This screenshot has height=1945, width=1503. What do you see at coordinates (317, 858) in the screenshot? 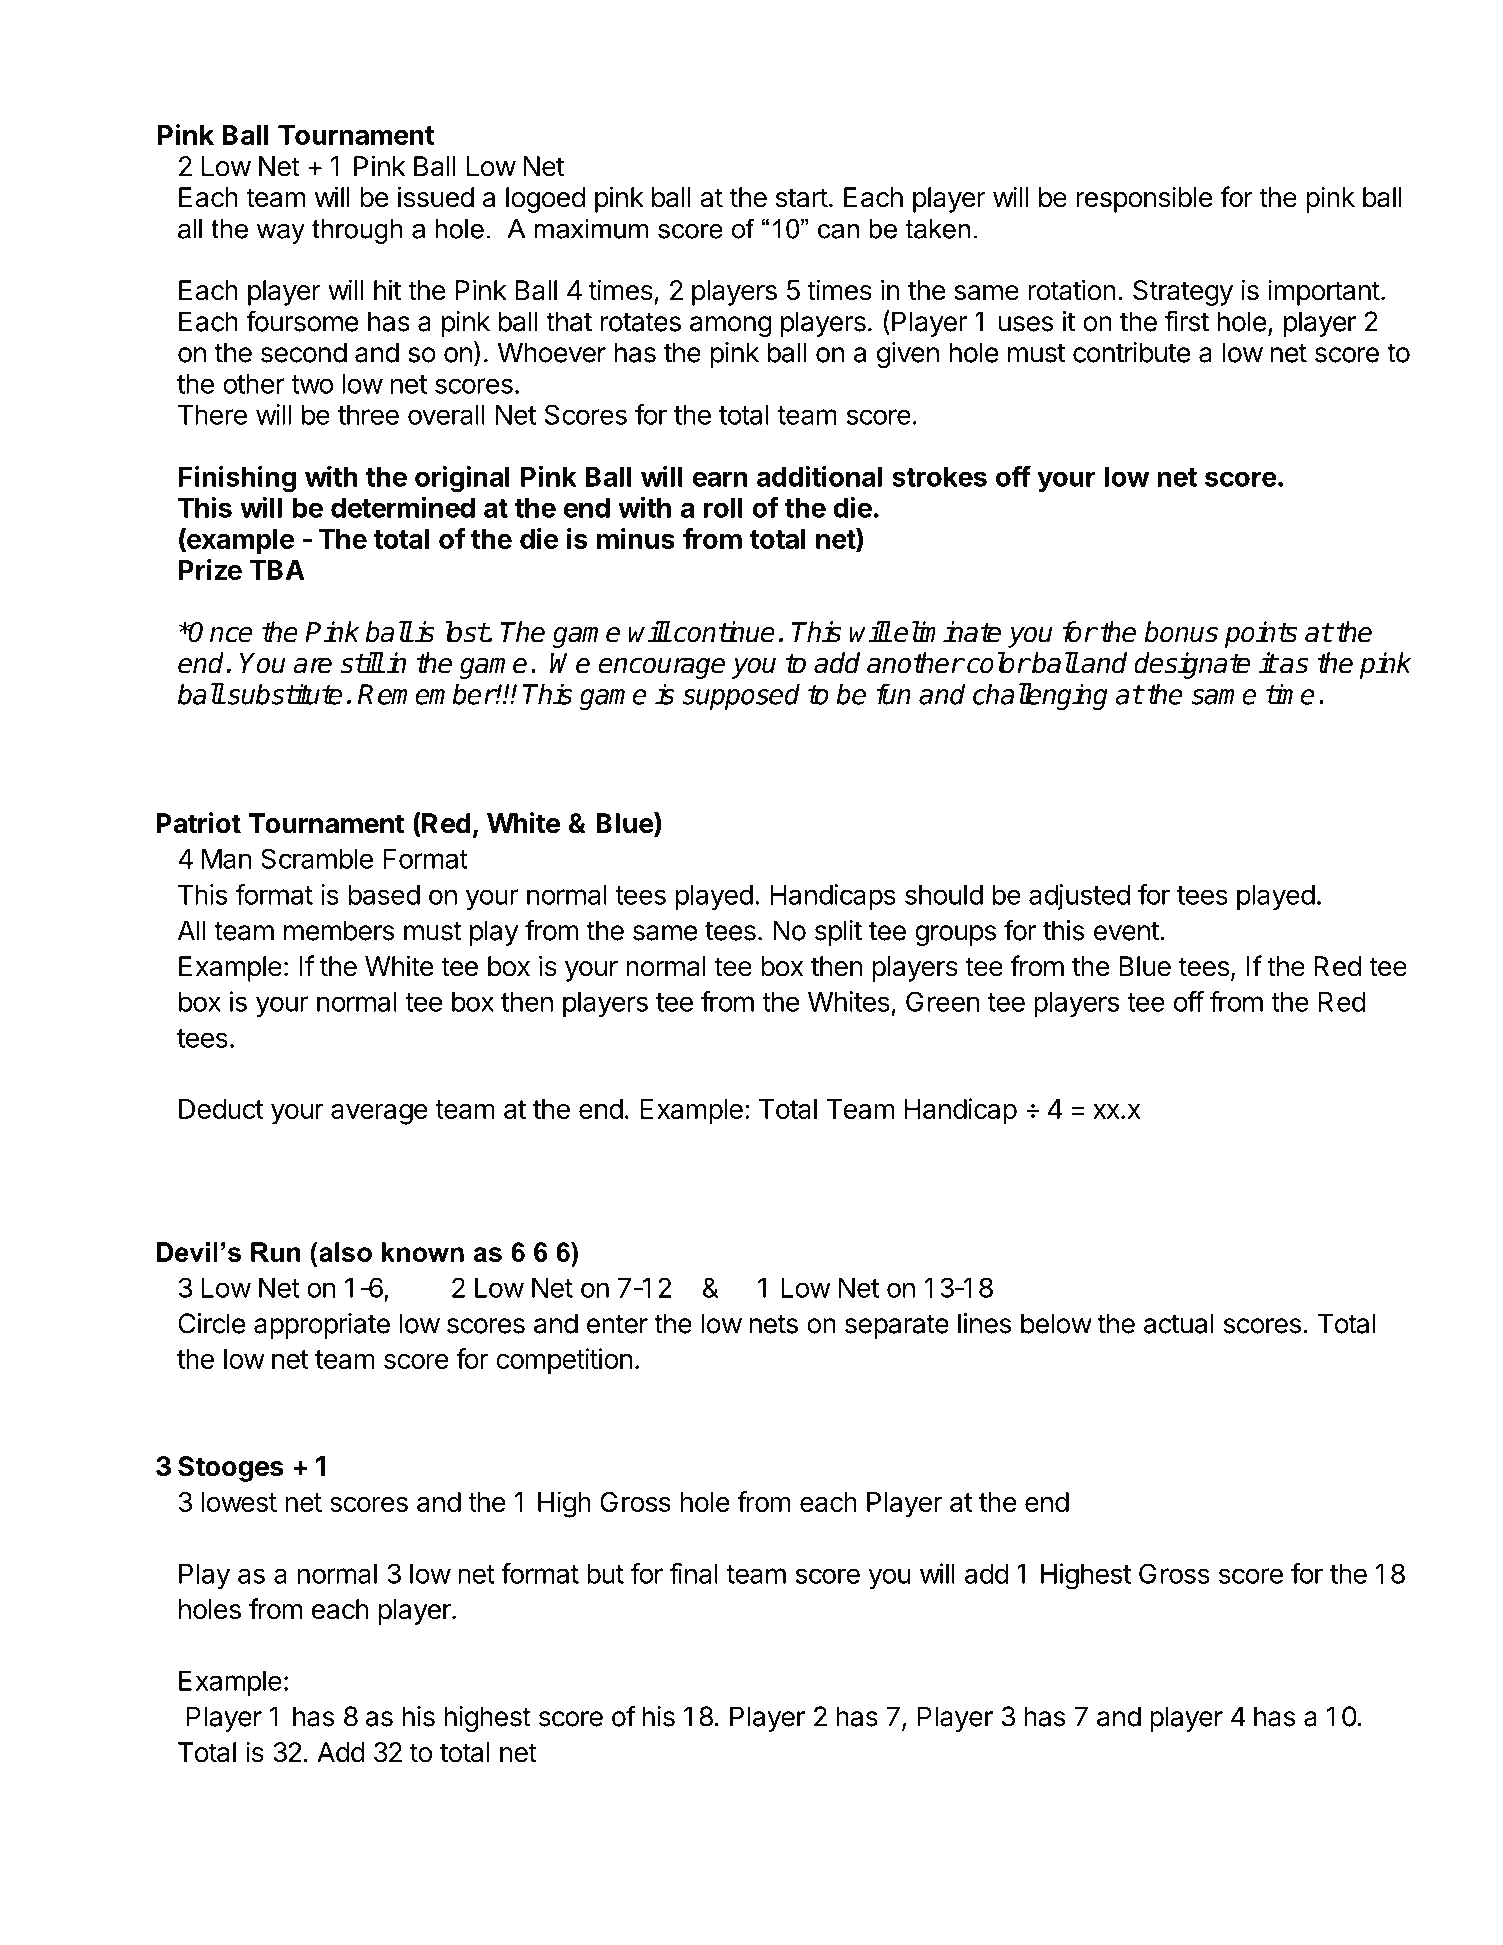
I see `Scramble` at bounding box center [317, 858].
